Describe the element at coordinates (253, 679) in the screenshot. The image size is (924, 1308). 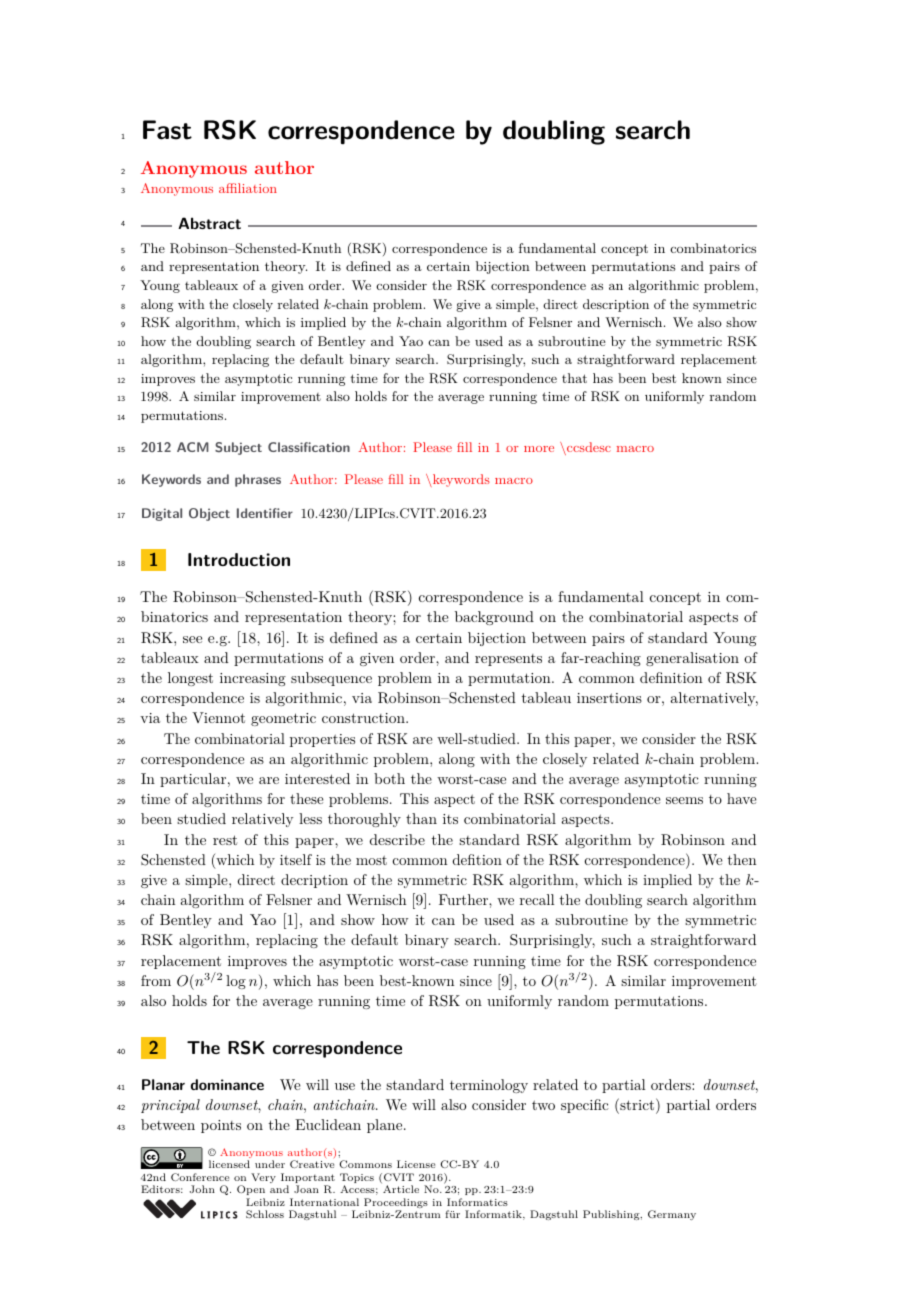
I see `increasing` at that location.
